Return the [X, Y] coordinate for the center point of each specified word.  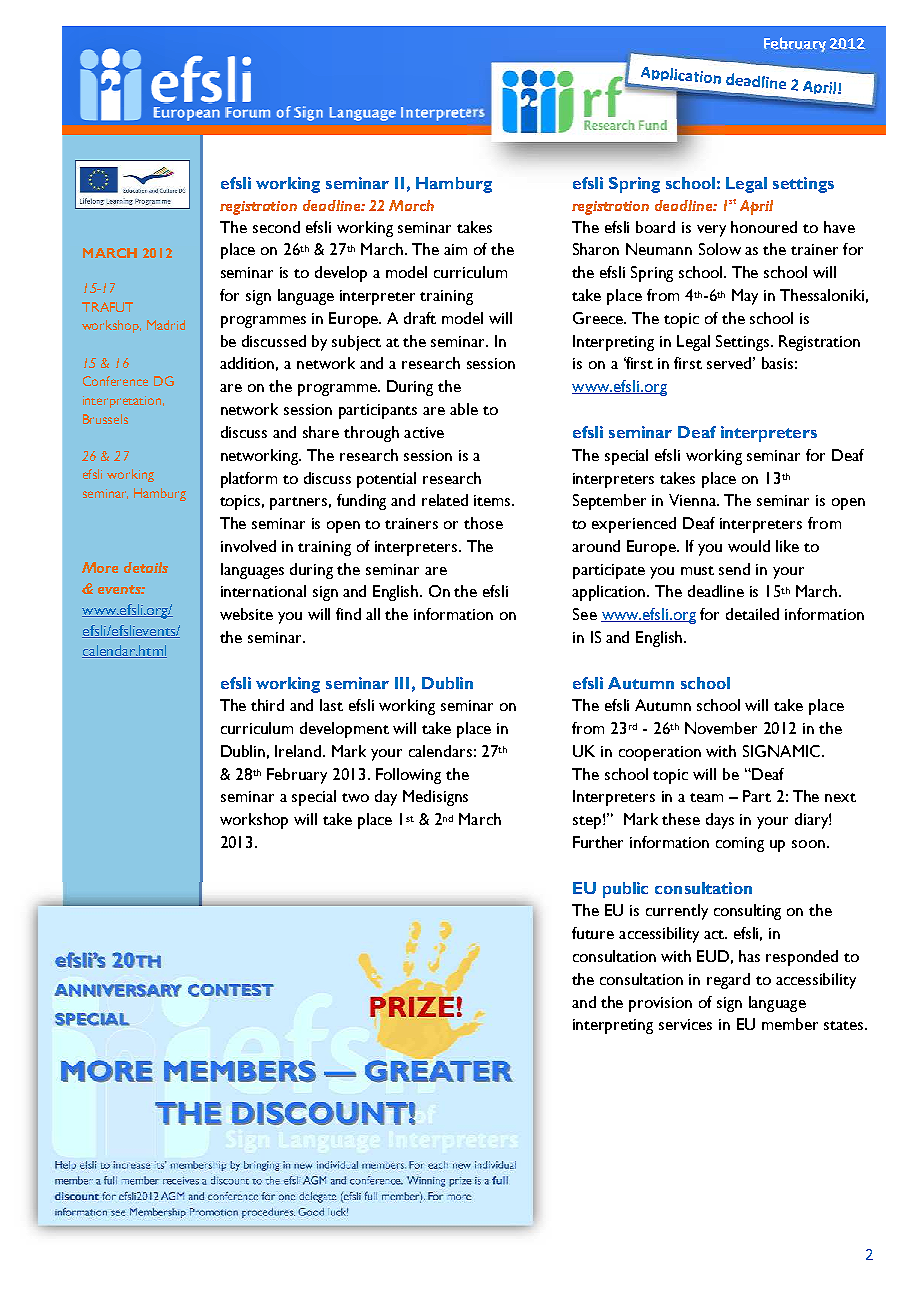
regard [728, 981]
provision [660, 1004]
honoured [764, 227]
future [593, 933]
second [276, 227]
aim [455, 249]
